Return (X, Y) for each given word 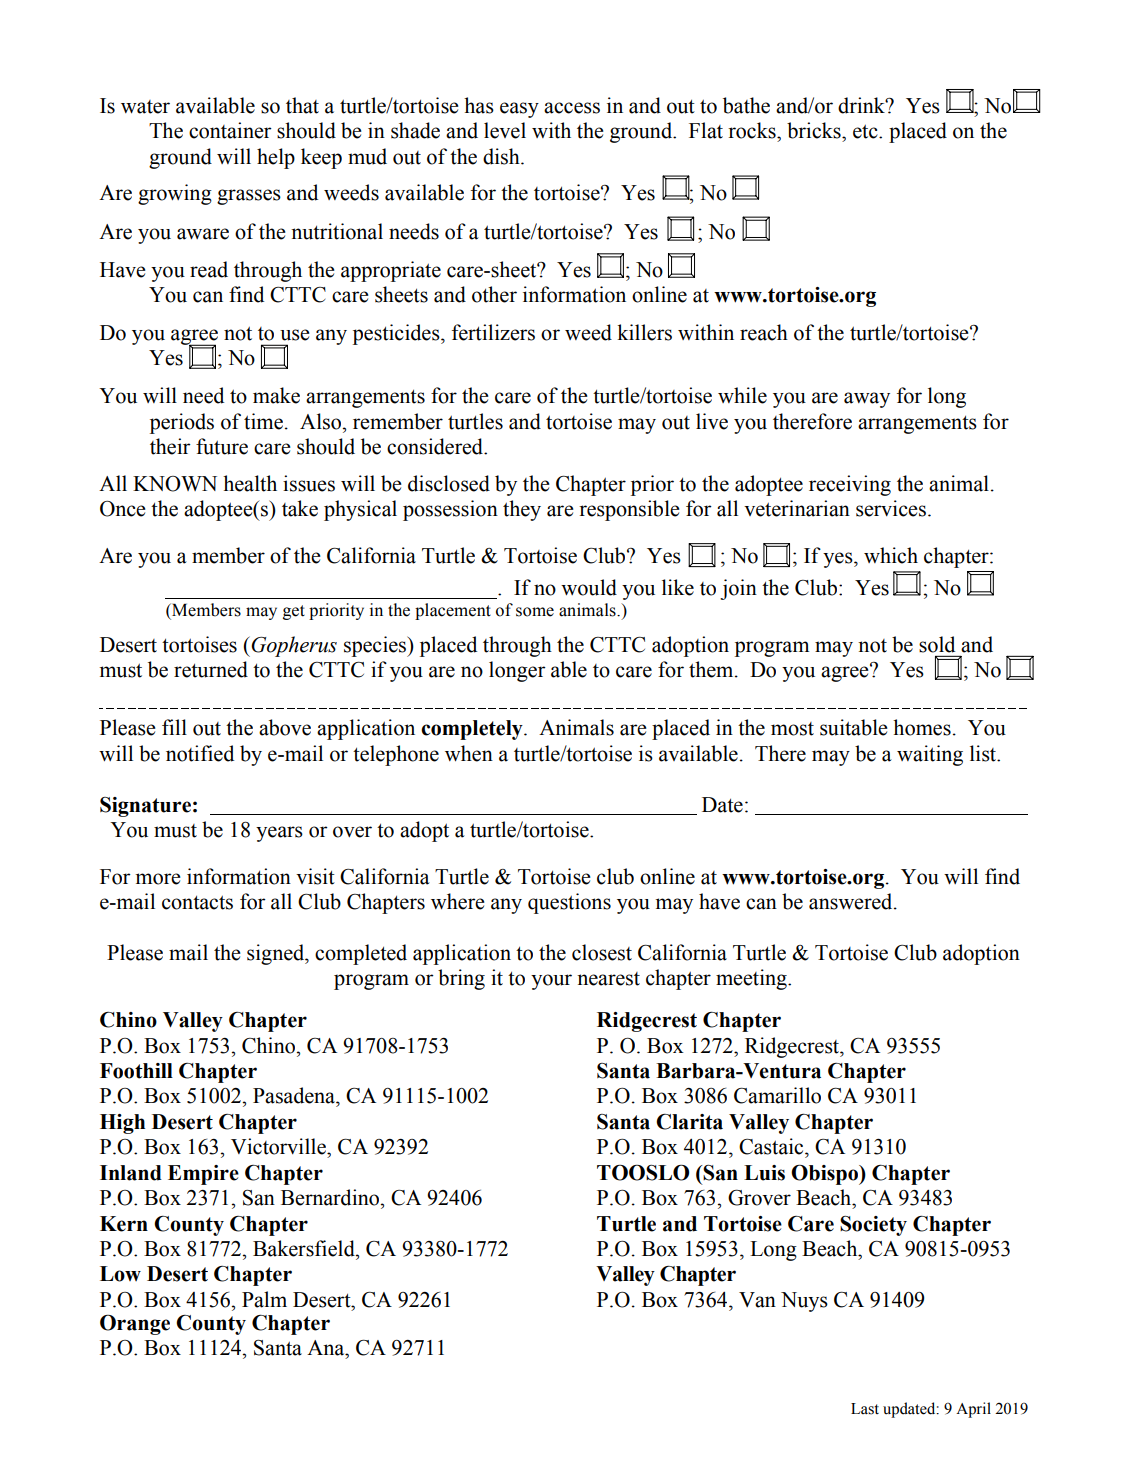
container (230, 130)
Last (865, 1409)
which (891, 555)
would (589, 587)
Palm (264, 1299)
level (505, 130)
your (551, 982)
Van (757, 1300)
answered (852, 901)
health (250, 483)
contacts (197, 902)
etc (866, 131)
